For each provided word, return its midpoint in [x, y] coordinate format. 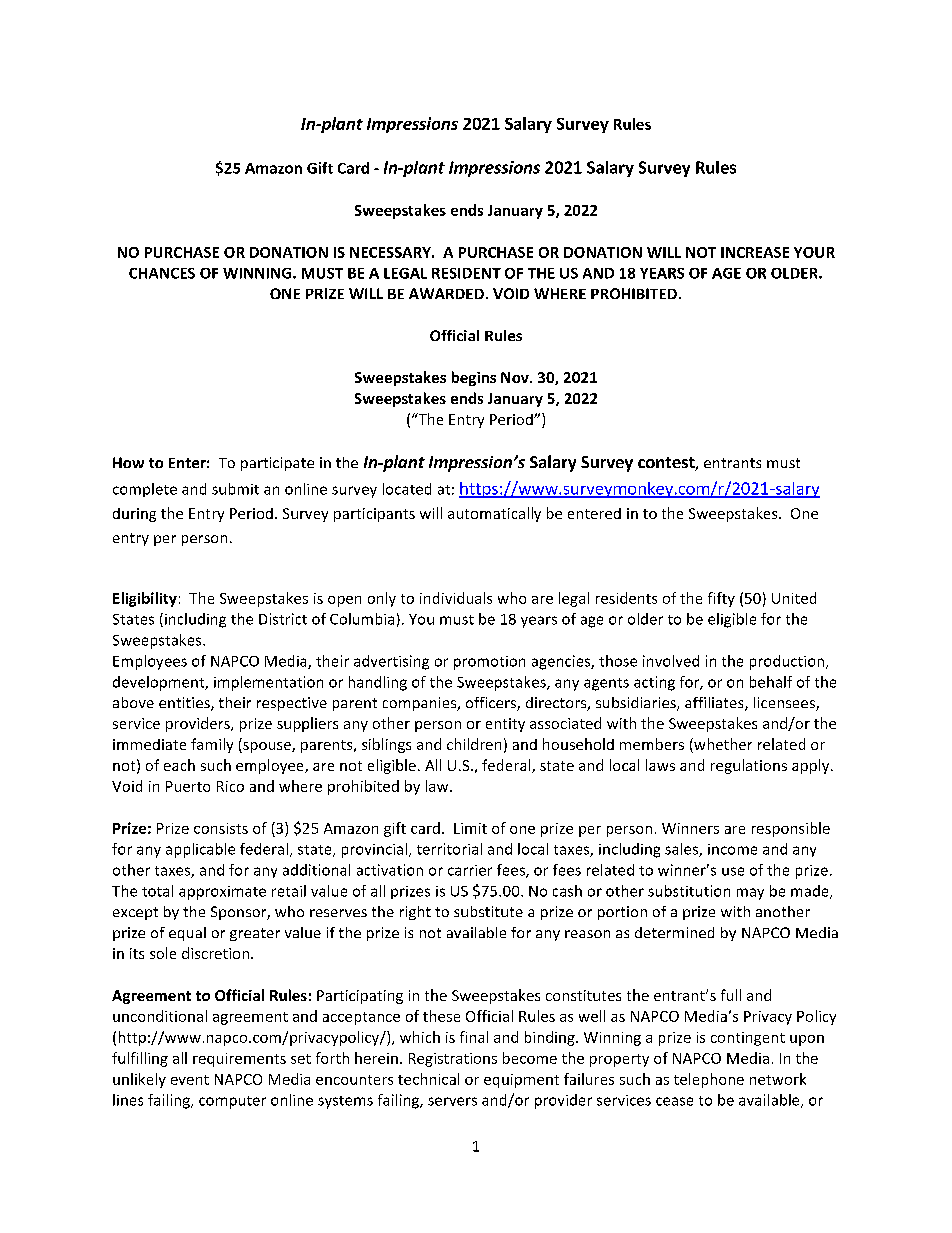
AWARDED [446, 293]
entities [185, 704]
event [190, 1080]
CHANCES [162, 273]
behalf [771, 682]
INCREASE [755, 252]
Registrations [453, 1060]
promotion [489, 663]
